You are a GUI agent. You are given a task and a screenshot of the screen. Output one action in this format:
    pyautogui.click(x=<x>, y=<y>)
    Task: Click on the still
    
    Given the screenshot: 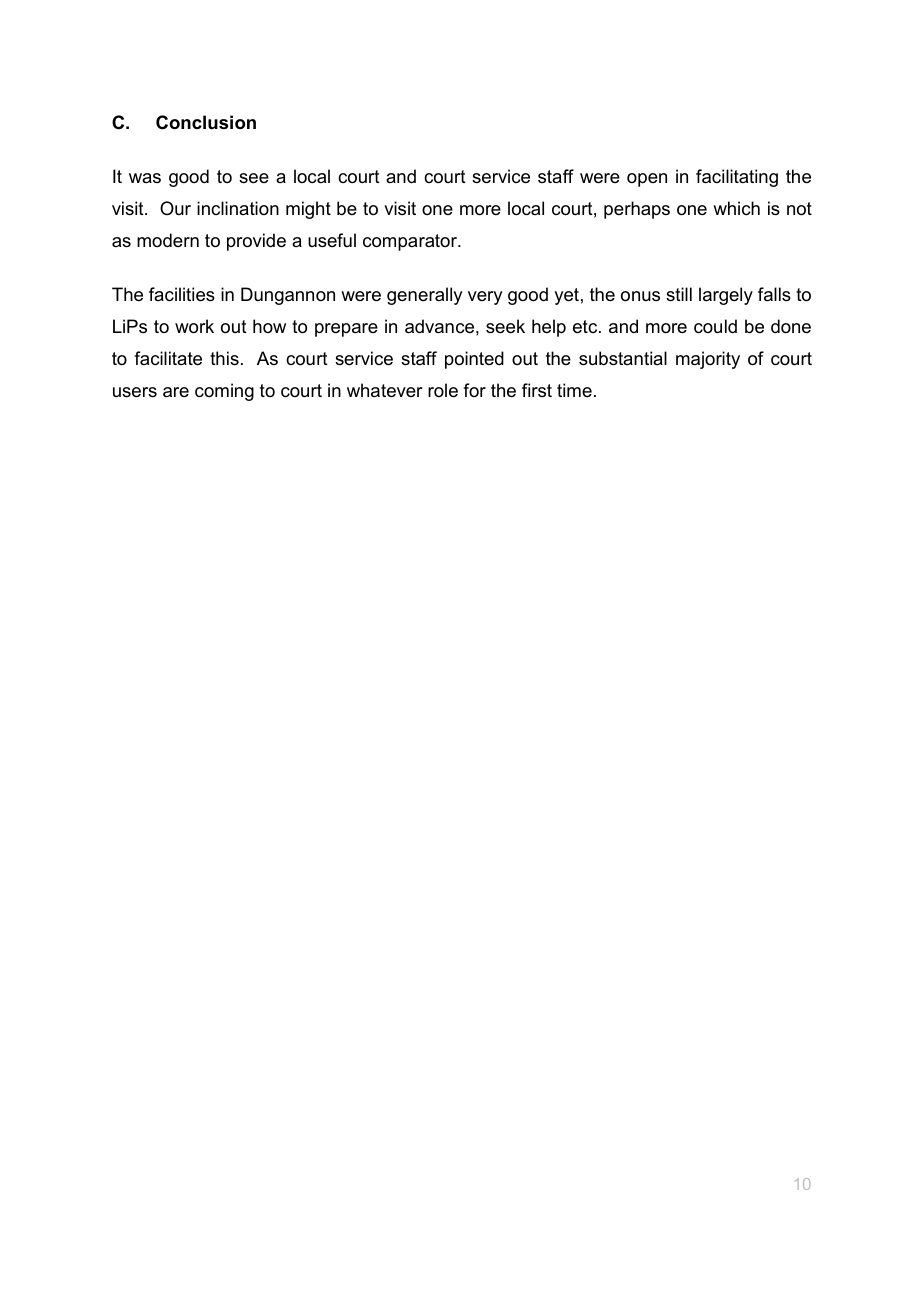 What is the action you would take?
    pyautogui.click(x=679, y=294)
